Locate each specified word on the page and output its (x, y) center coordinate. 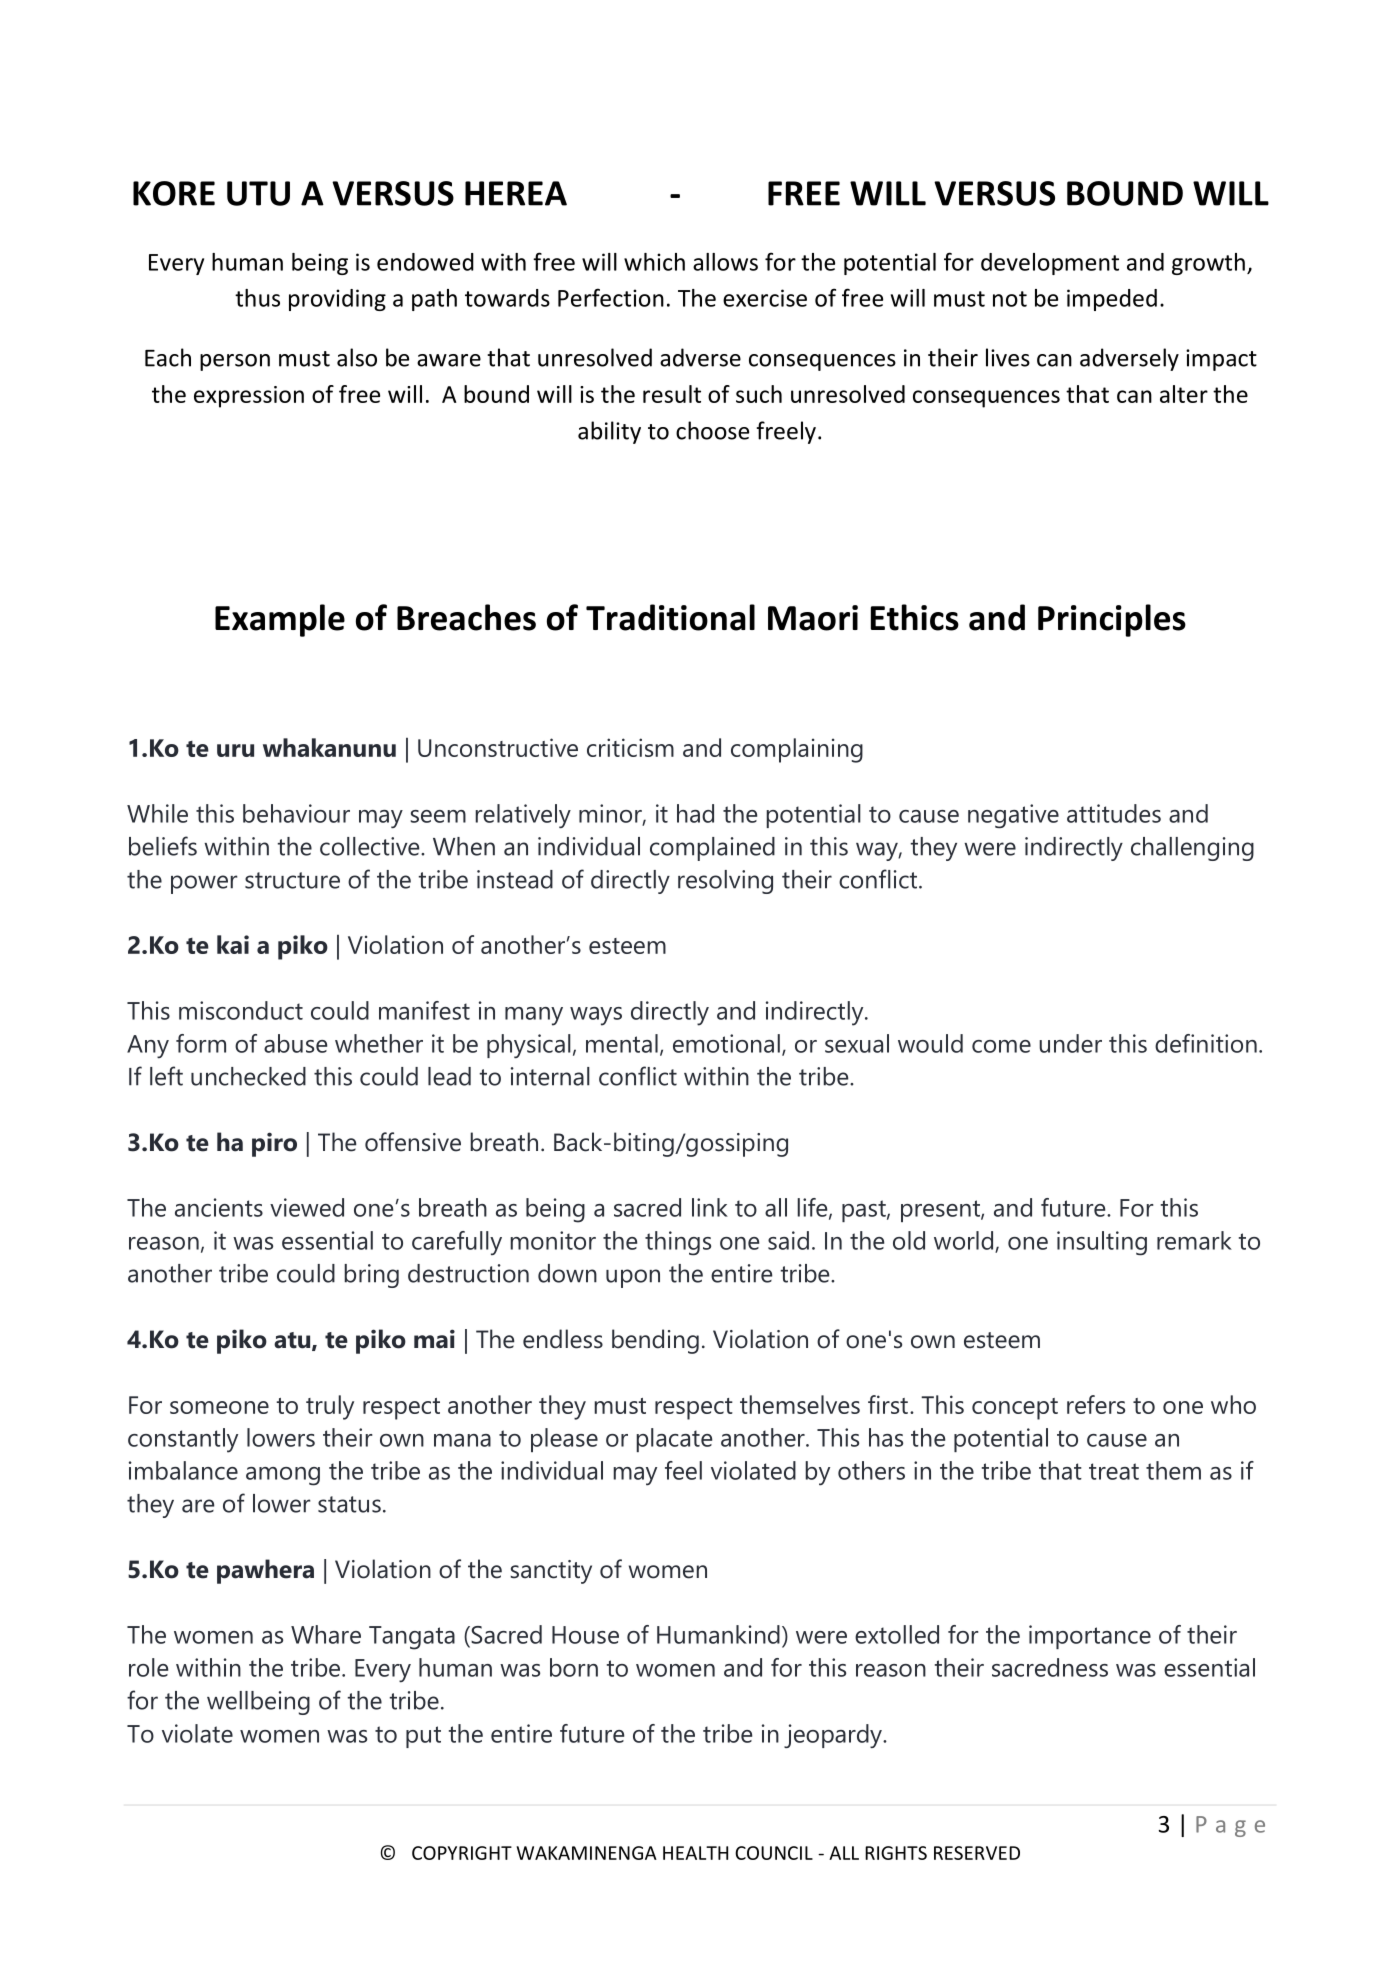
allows (725, 262)
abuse (295, 1043)
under (1070, 1043)
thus (257, 298)
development (1050, 264)
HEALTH (695, 1853)
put (423, 1737)
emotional (726, 1043)
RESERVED (977, 1853)
